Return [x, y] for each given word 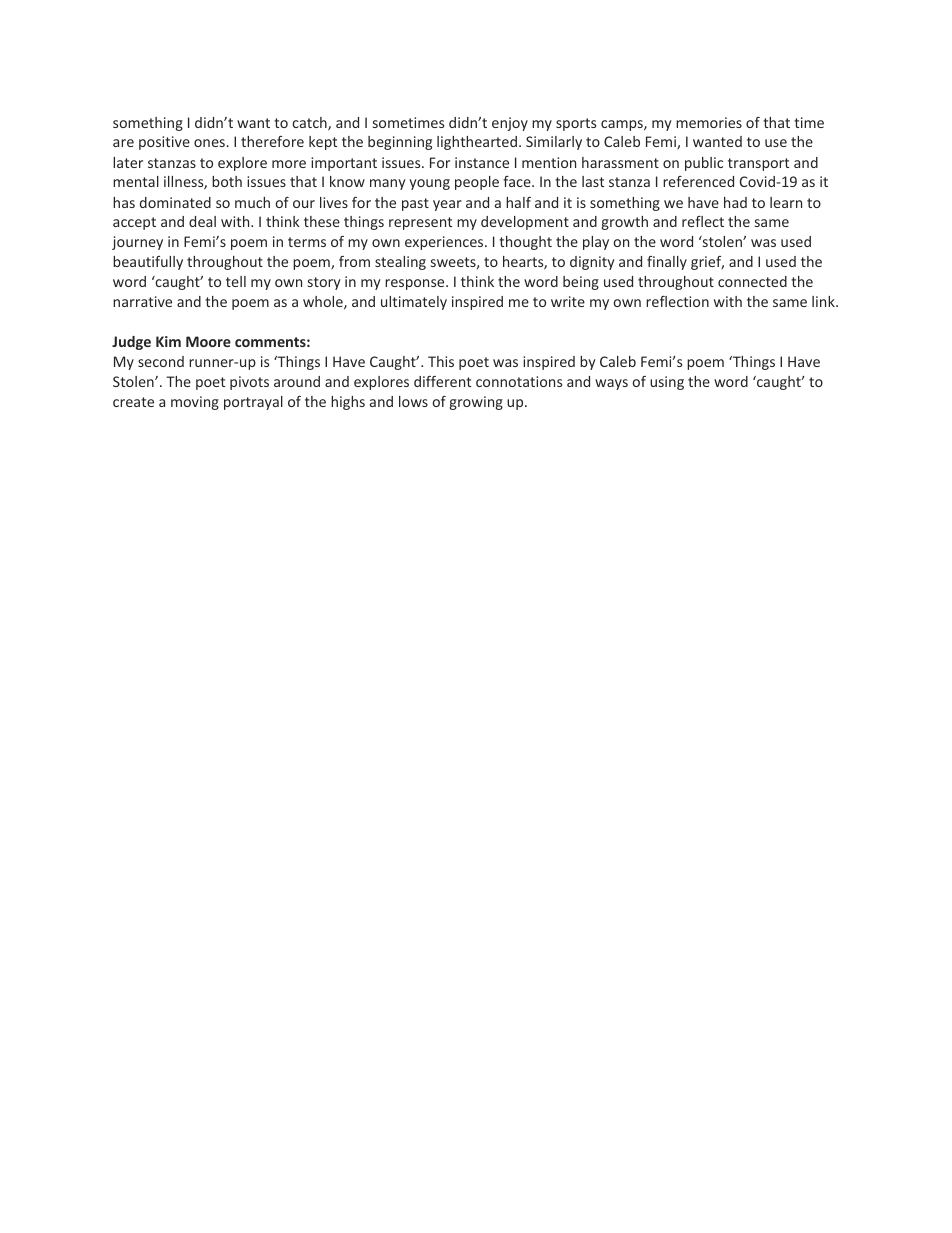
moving [195, 403]
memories [709, 122]
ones [209, 143]
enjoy [510, 124]
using [667, 383]
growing [476, 403]
